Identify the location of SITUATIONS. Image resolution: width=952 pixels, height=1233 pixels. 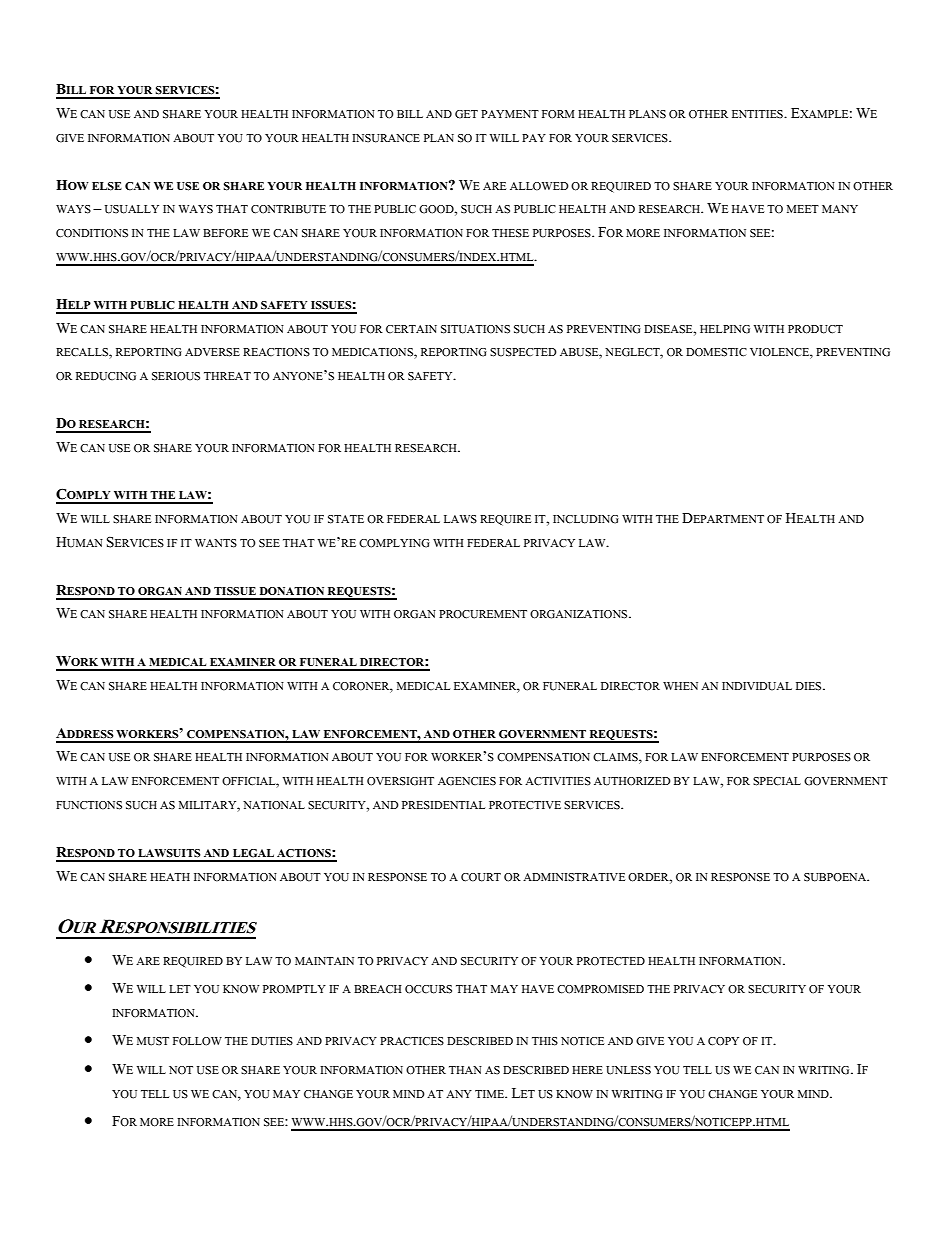
(475, 329).
